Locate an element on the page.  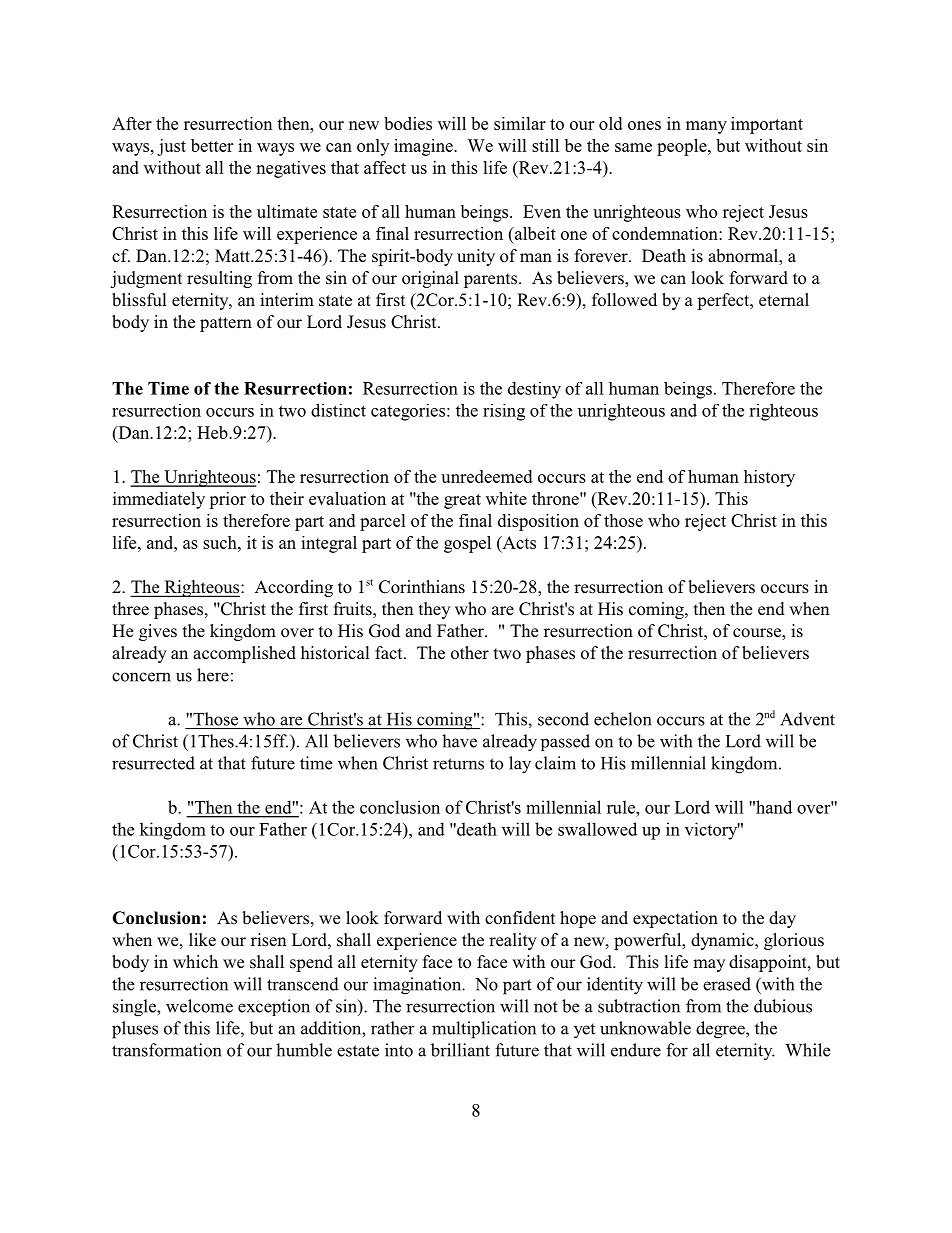
many is located at coordinates (706, 127).
